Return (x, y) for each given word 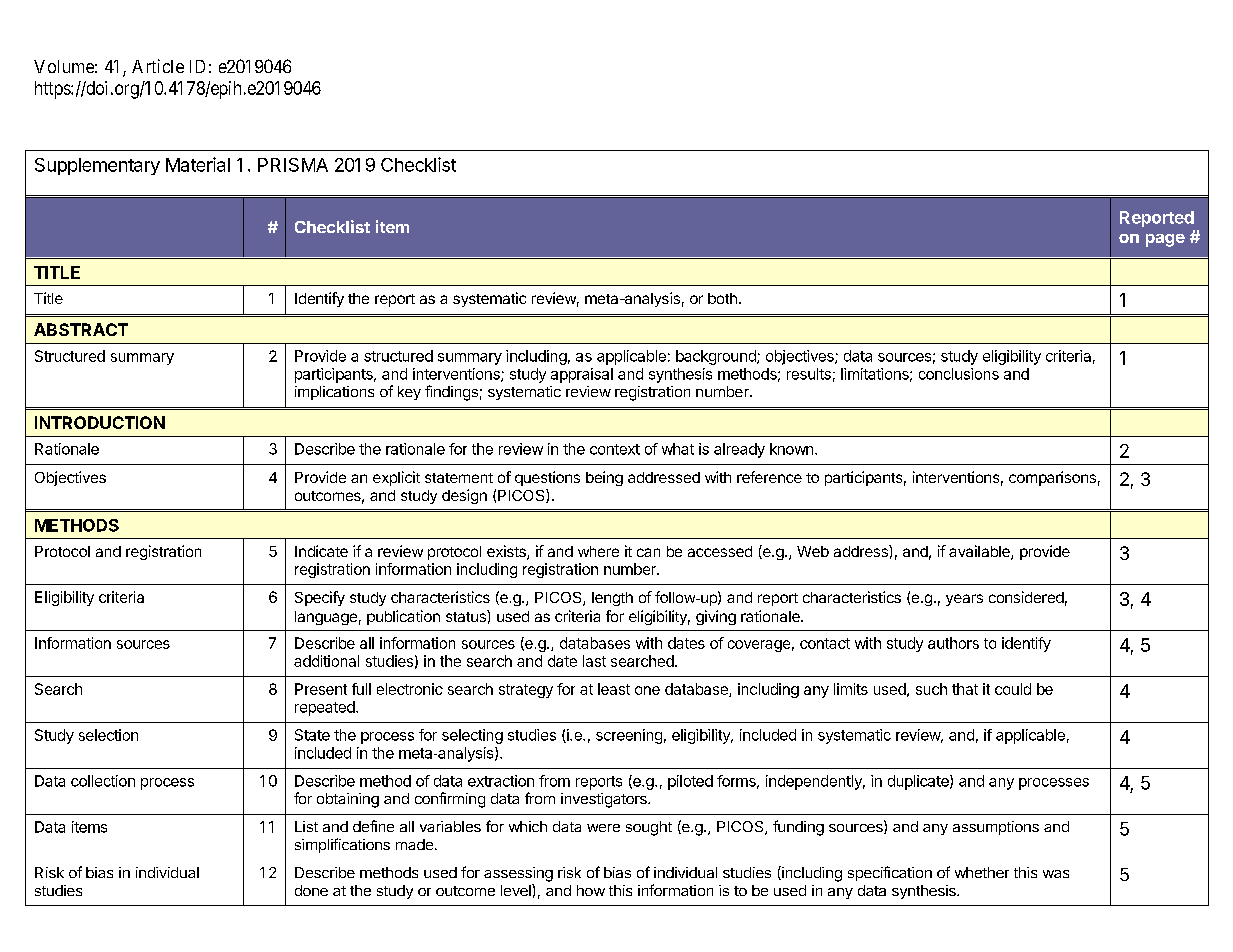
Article (158, 66)
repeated (326, 708)
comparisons (1052, 478)
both (722, 298)
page (1165, 240)
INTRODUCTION (100, 422)
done (311, 890)
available (980, 552)
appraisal (582, 375)
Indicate (321, 551)
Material (198, 164)
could (1013, 689)
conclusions (959, 374)
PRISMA (293, 165)
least (614, 689)
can (648, 552)
